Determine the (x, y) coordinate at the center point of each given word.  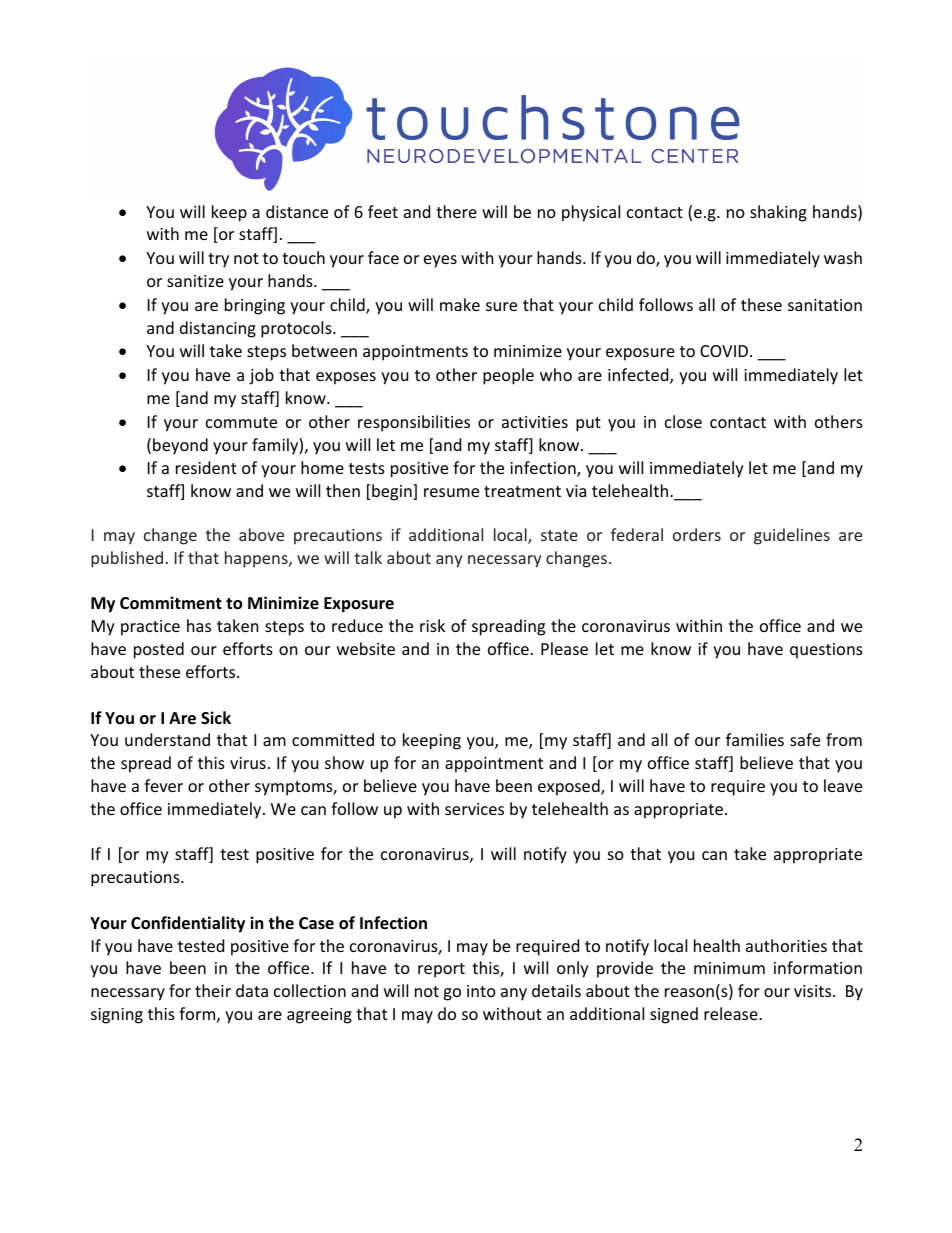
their (213, 990)
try (218, 260)
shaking (778, 213)
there (456, 211)
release (732, 1013)
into (481, 991)
